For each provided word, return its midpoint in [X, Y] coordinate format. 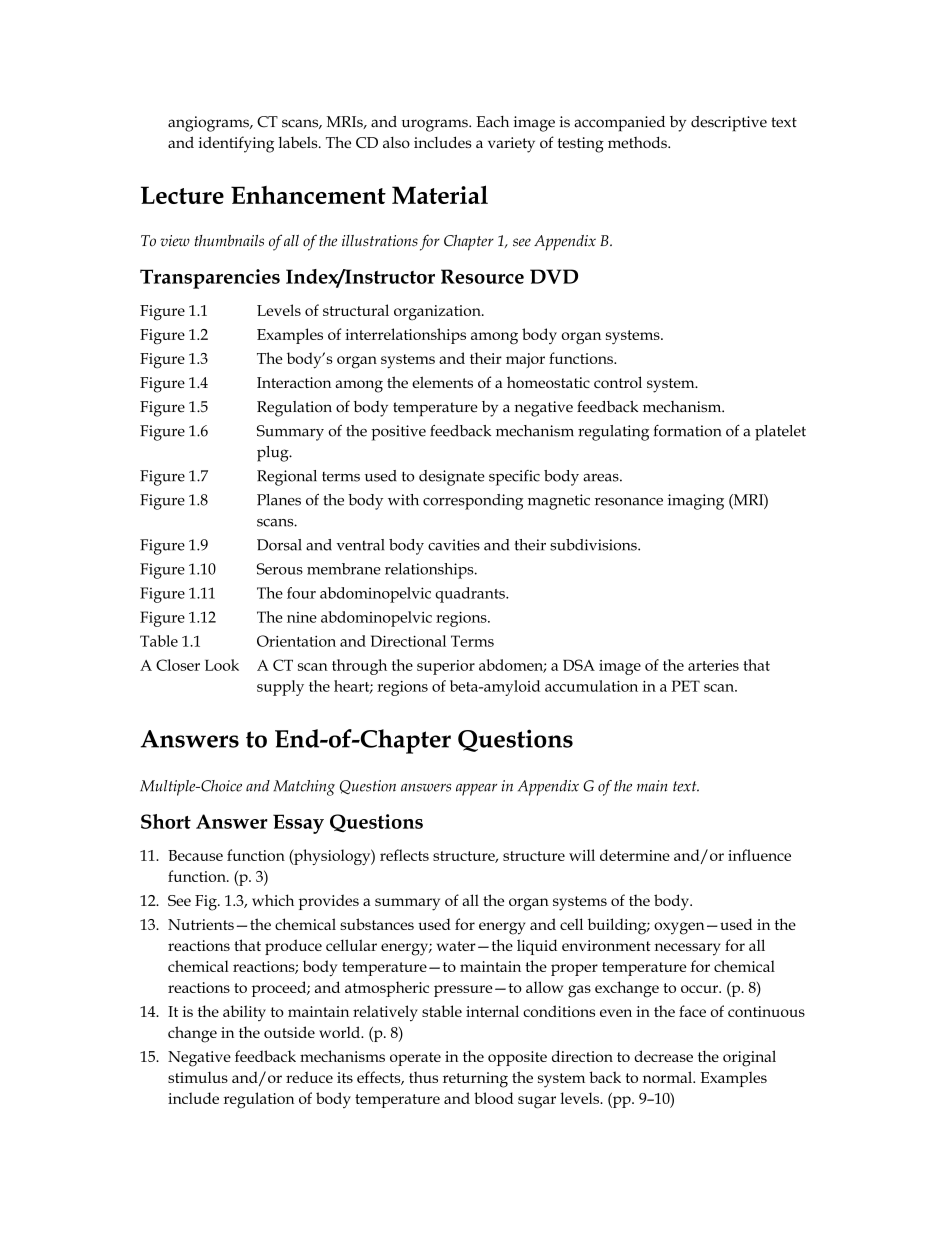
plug [274, 454]
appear [476, 790]
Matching [304, 788]
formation [688, 431]
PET [685, 686]
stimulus [198, 1077]
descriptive [729, 124]
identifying [236, 144]
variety [511, 145]
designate [452, 478]
